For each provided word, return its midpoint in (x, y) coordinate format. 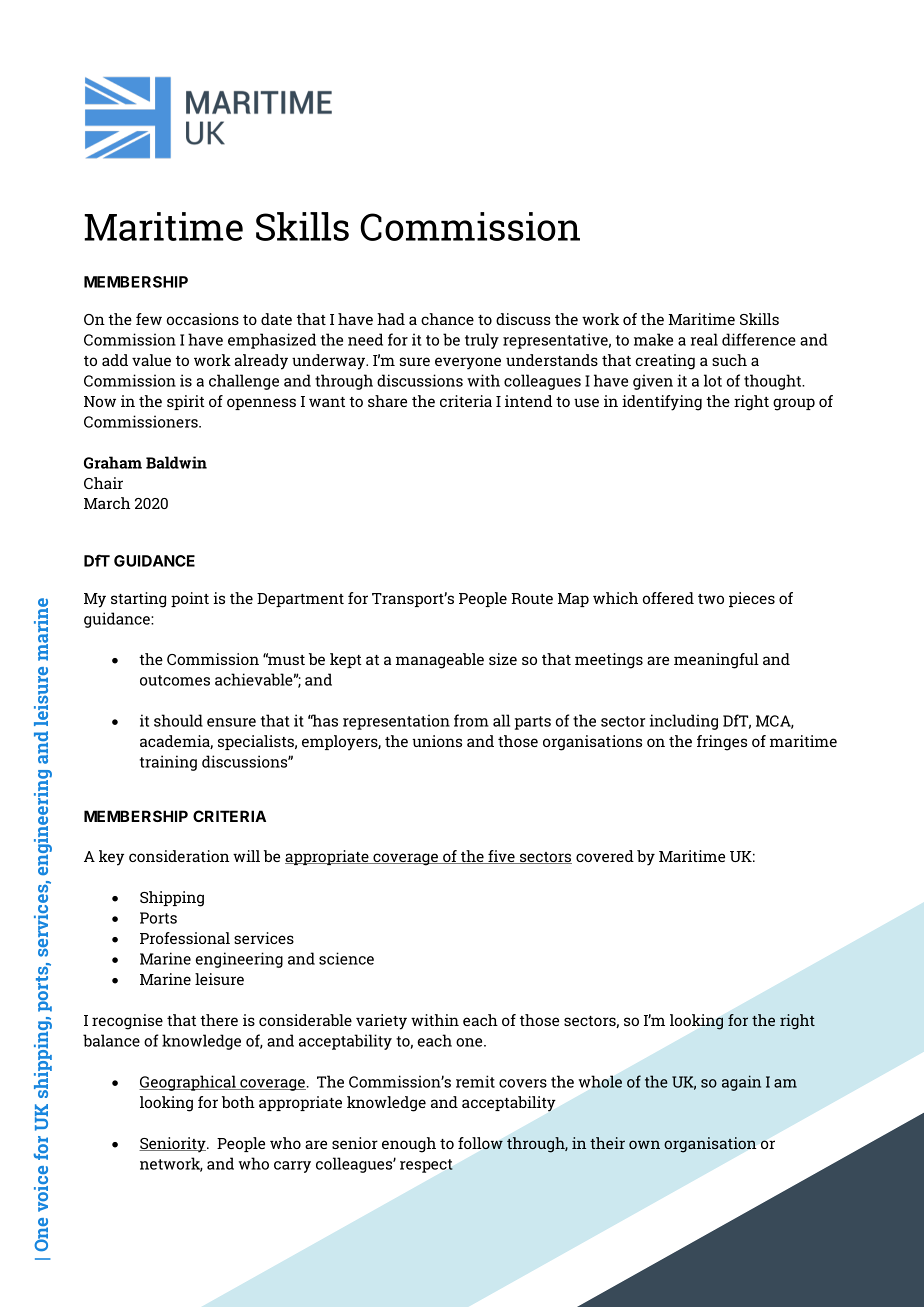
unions (437, 741)
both (238, 1102)
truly (482, 341)
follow (480, 1143)
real (704, 339)
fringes (722, 743)
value (151, 360)
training (168, 763)
